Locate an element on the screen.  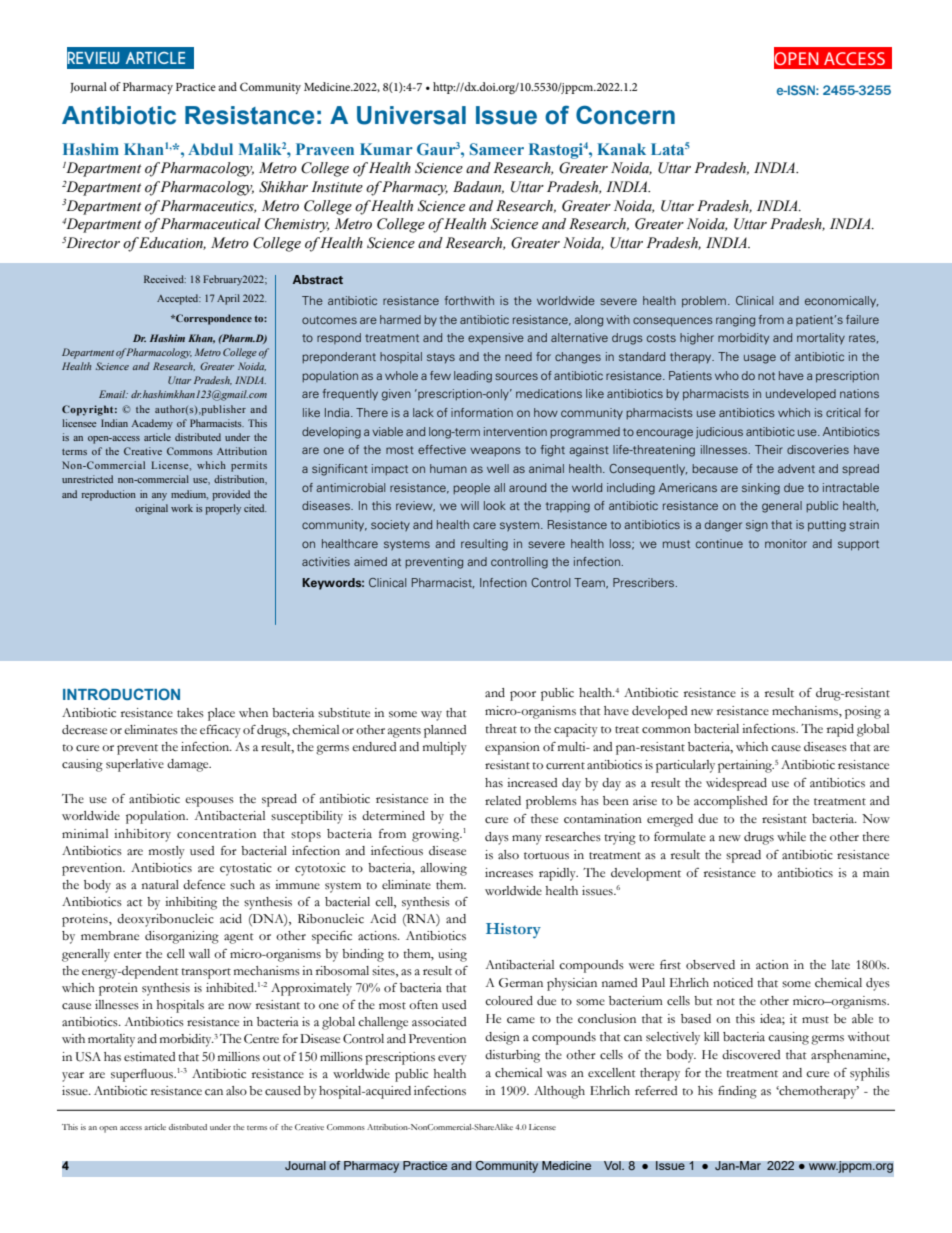
Sameer is located at coordinates (497, 149).
